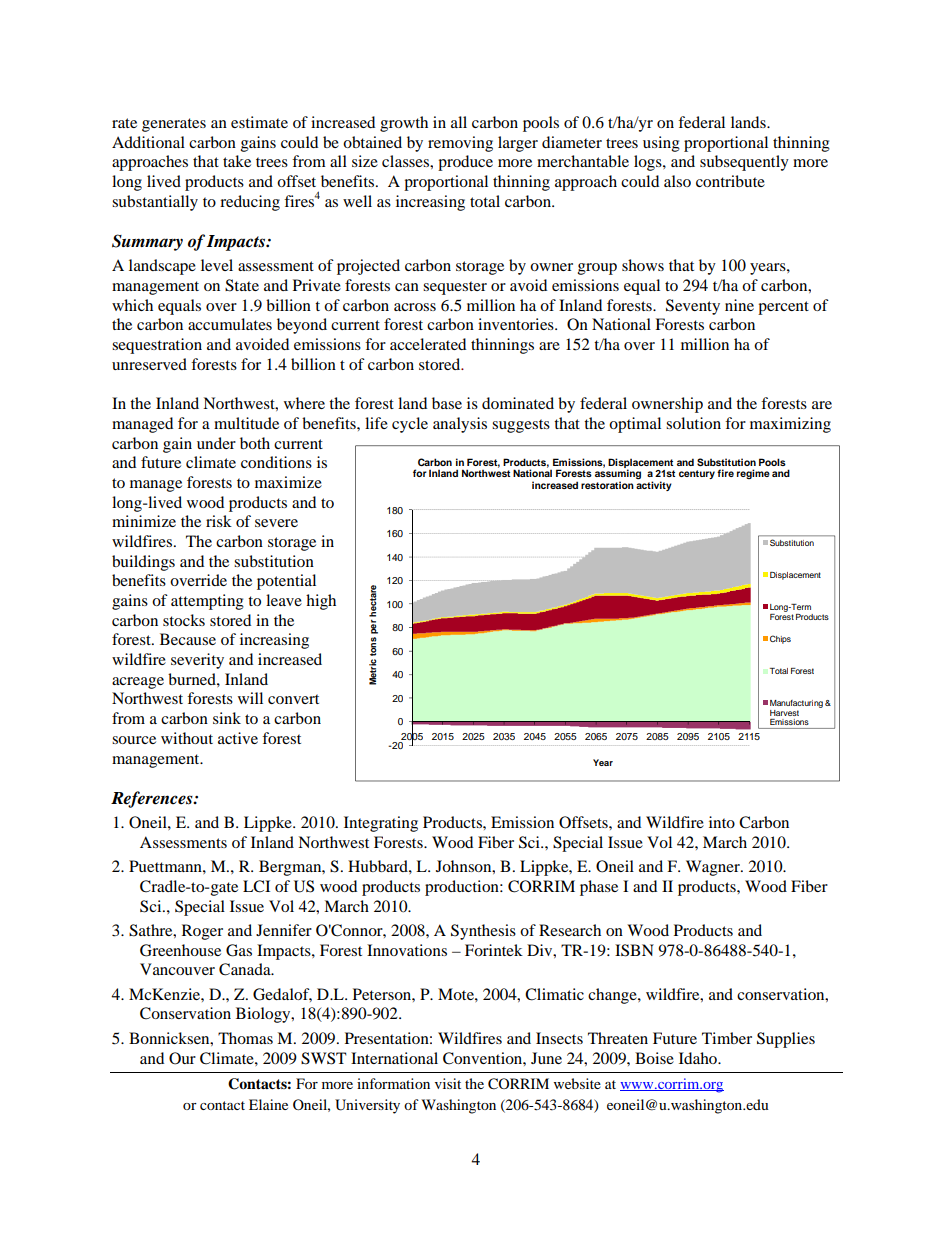 Image resolution: width=952 pixels, height=1233 pixels. I want to click on without, so click(187, 738).
